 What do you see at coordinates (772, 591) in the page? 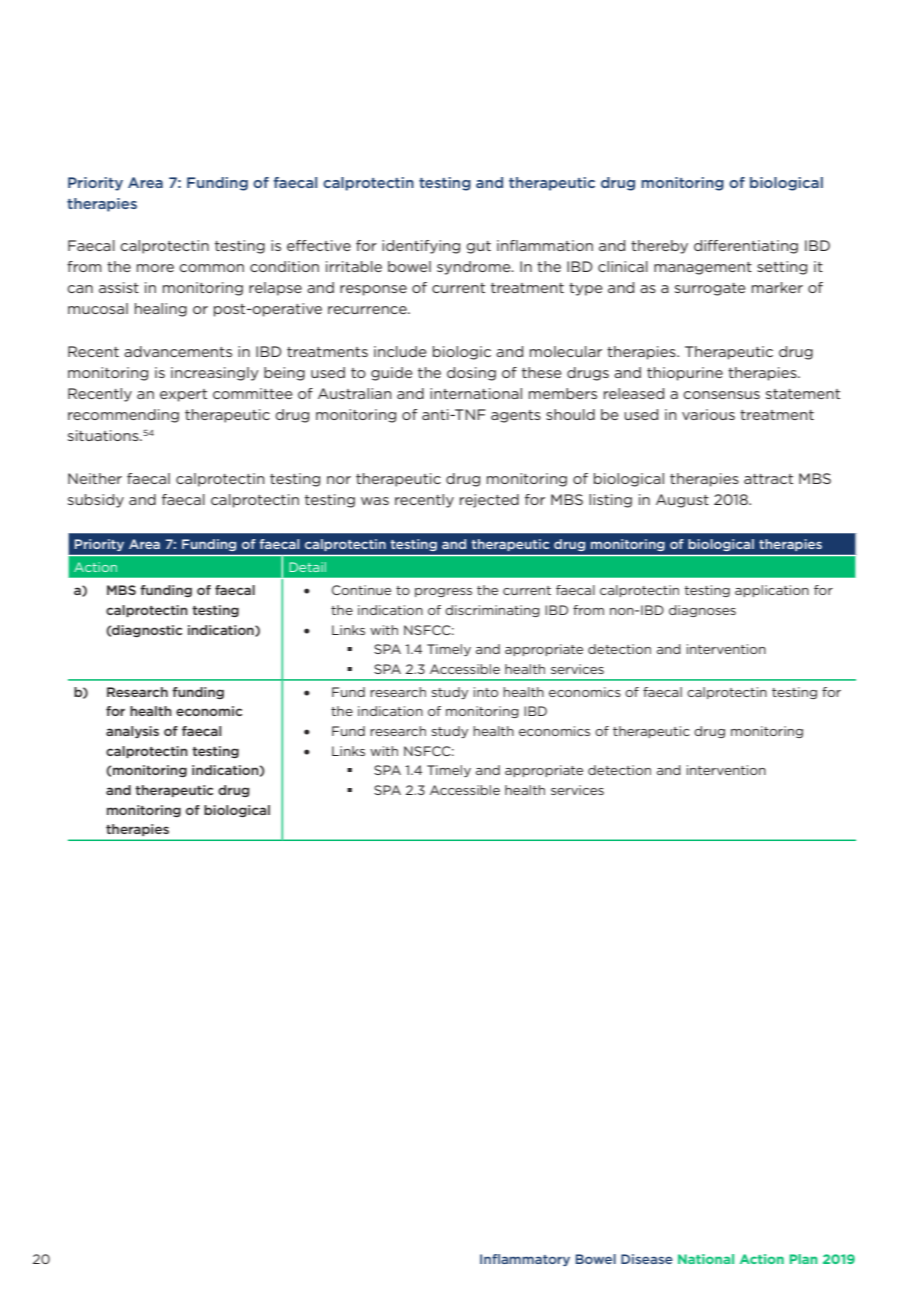
I see `application` at bounding box center [772, 591].
